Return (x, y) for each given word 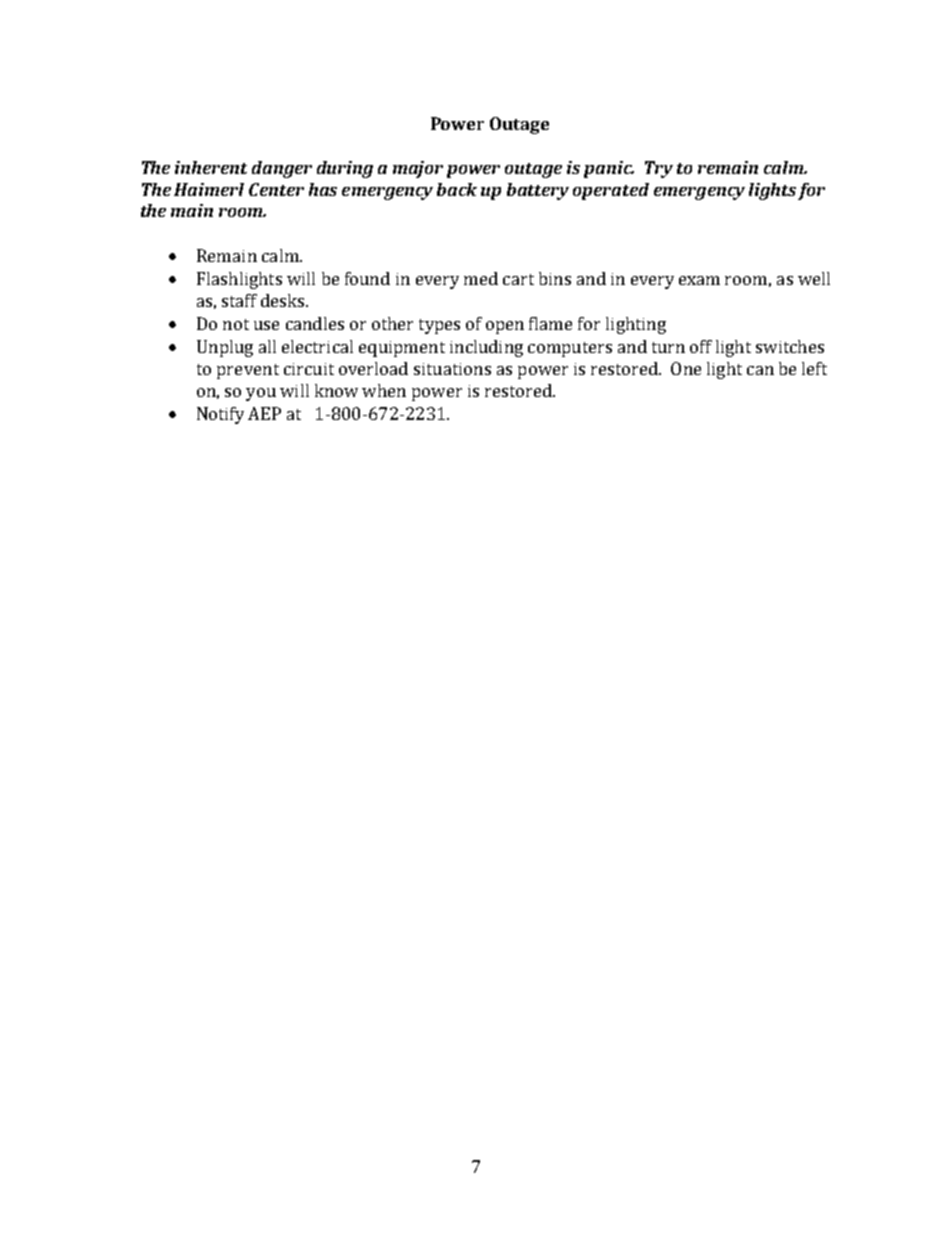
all (267, 346)
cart (518, 279)
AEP (264, 413)
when (384, 390)
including (486, 348)
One (686, 368)
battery (538, 191)
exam (699, 280)
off (701, 346)
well (814, 278)
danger (282, 169)
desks (284, 300)
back (457, 189)
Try (659, 169)
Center (276, 189)
